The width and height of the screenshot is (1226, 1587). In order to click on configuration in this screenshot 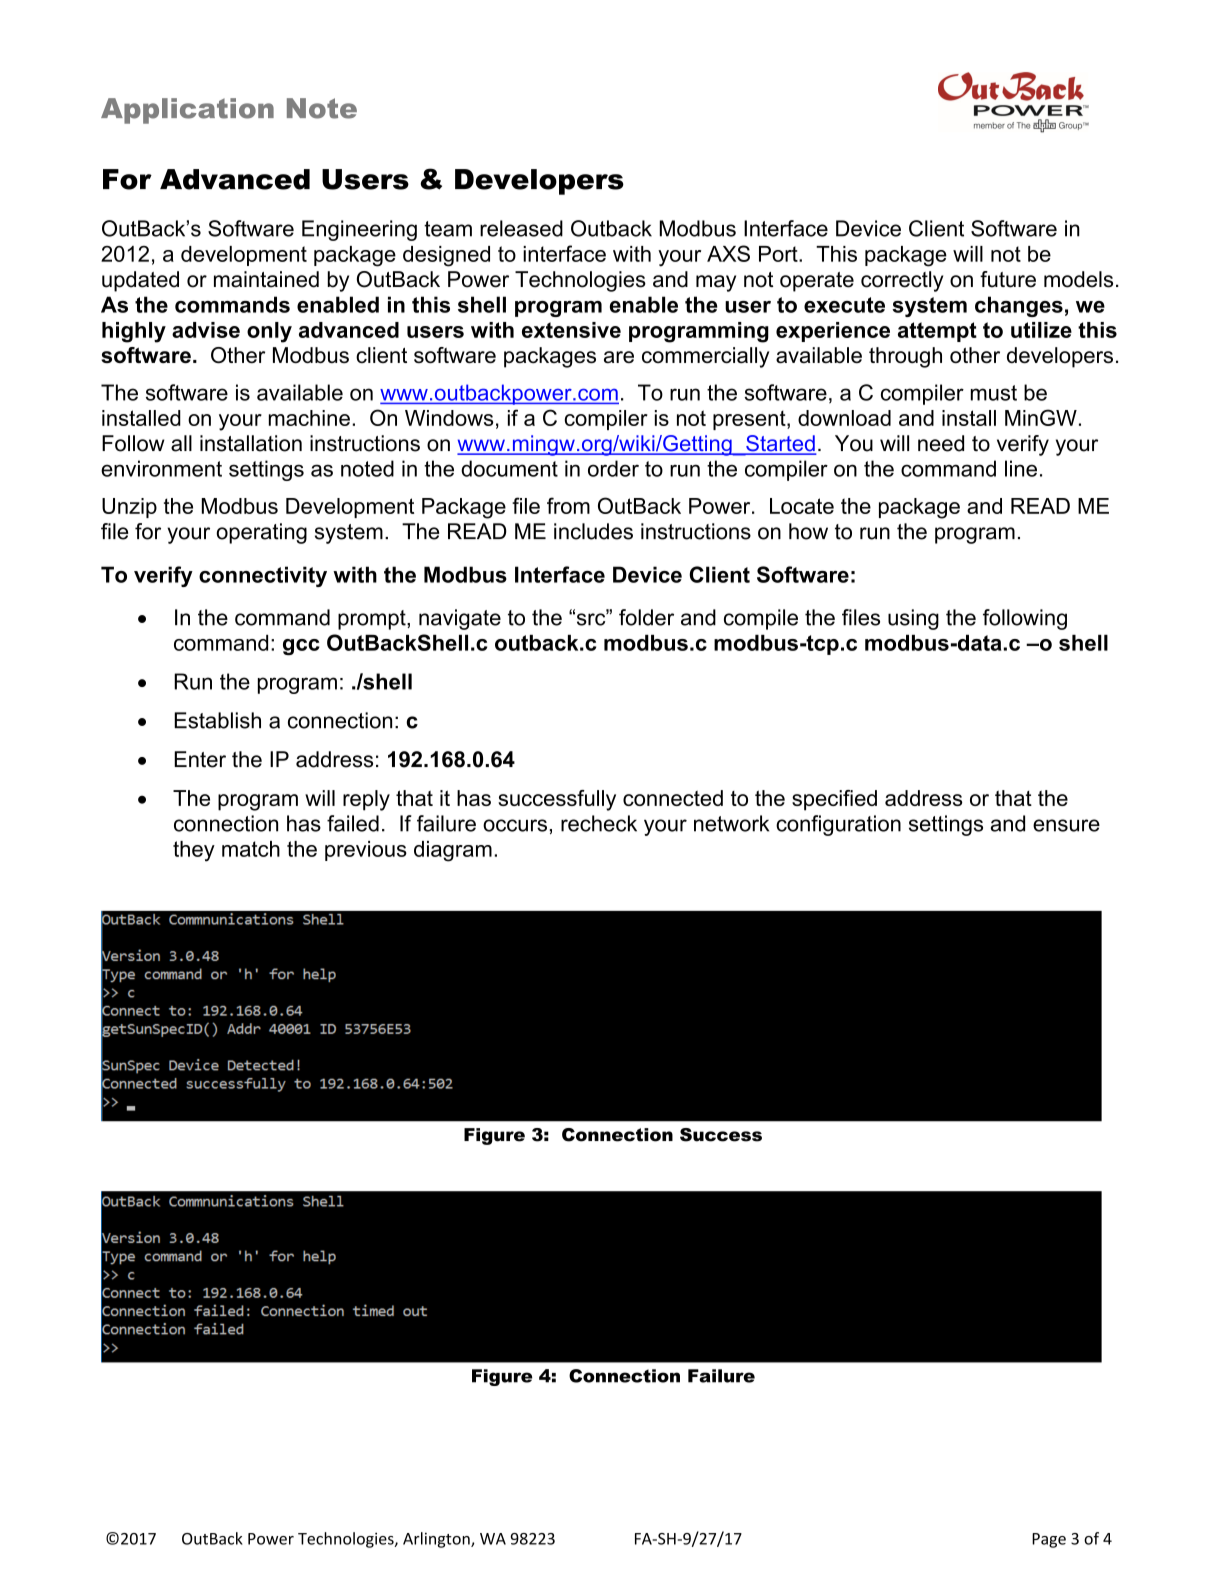, I will do `click(838, 825)`.
